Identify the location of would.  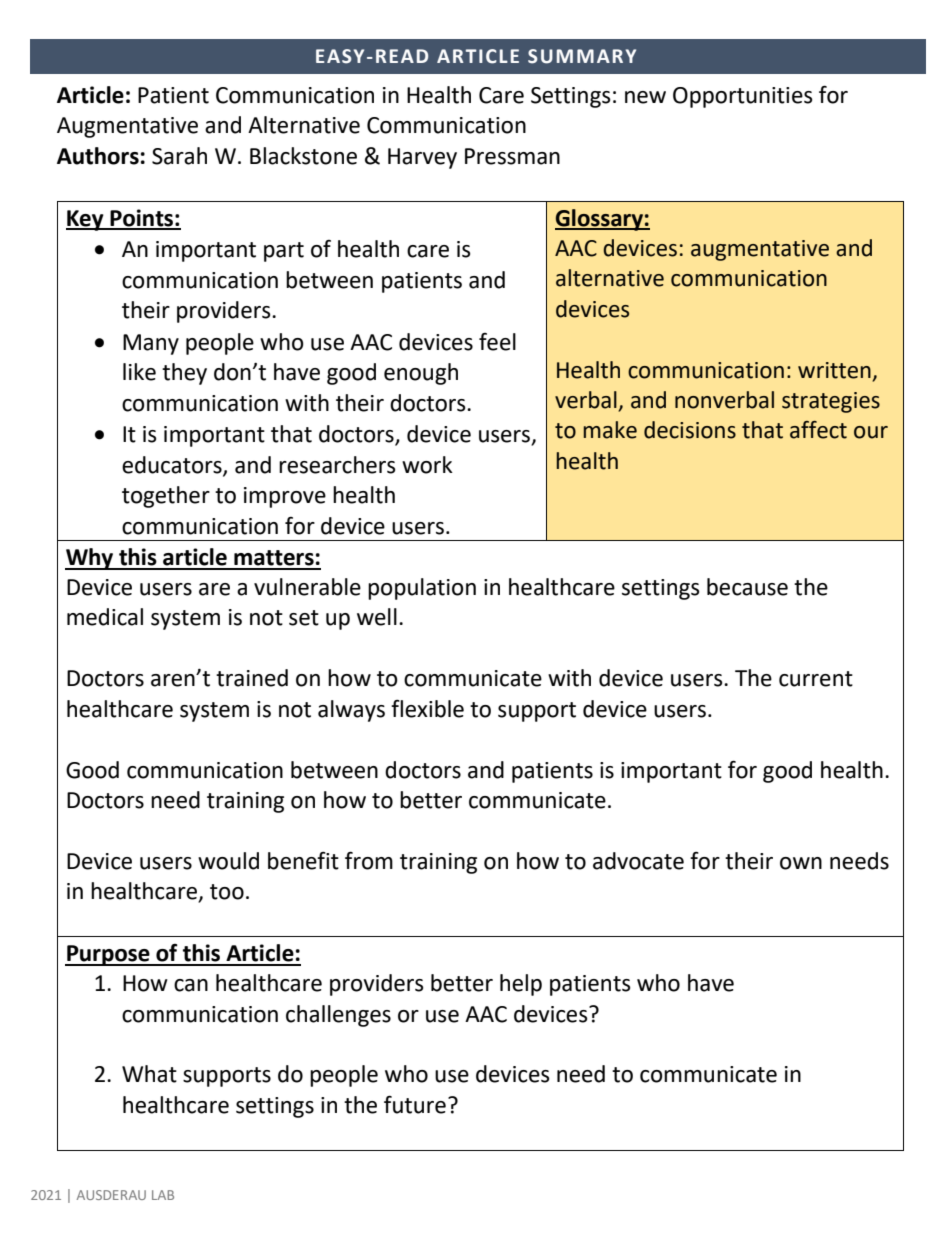
(228, 861).
